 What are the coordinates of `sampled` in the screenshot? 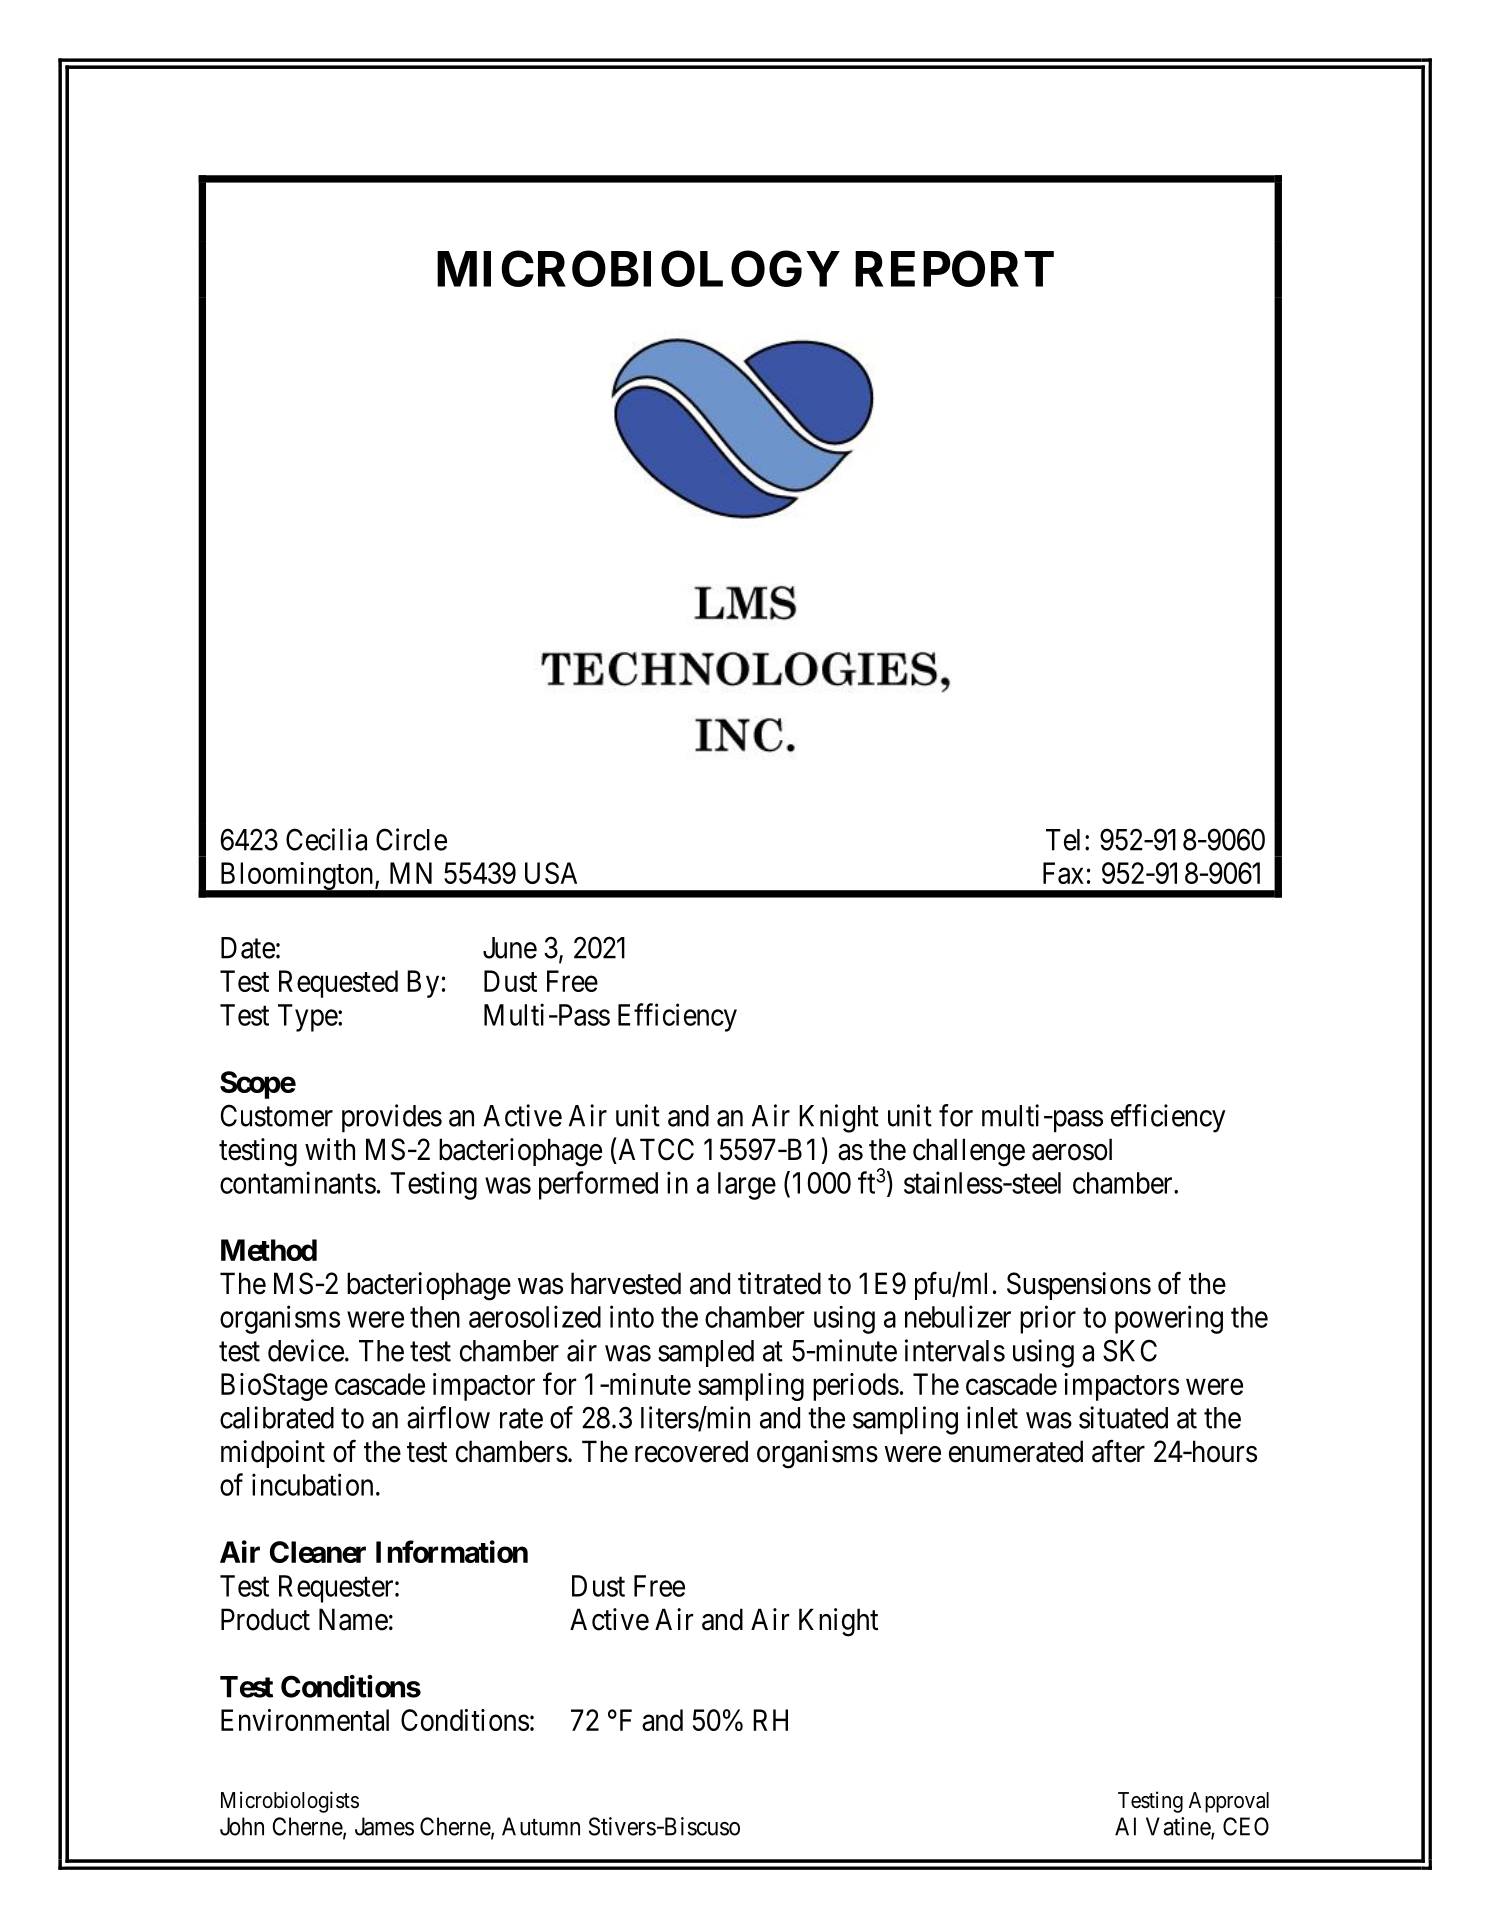 It's located at (706, 1353).
